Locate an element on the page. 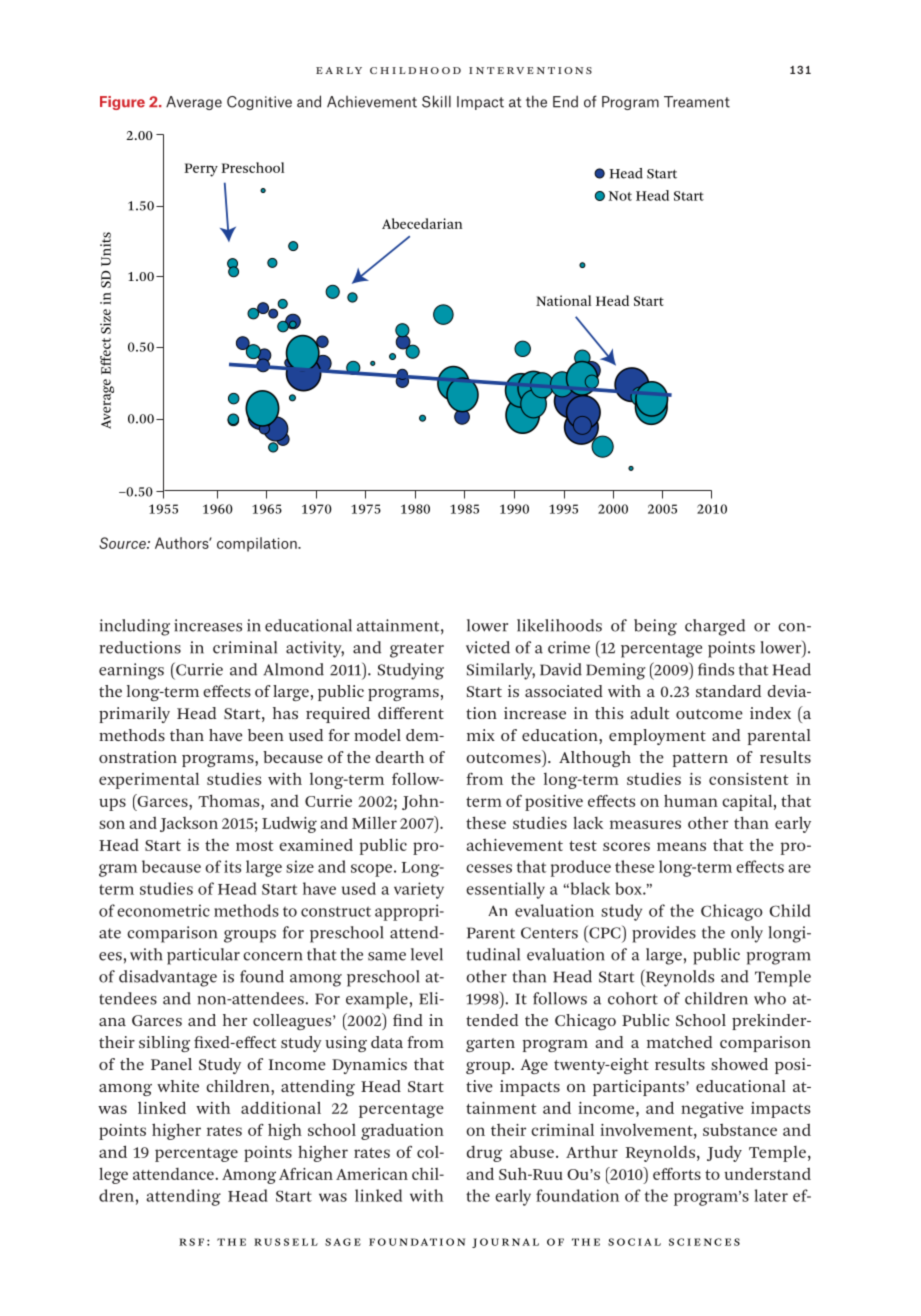 This image has height=1316, width=921. Not is located at coordinates (620, 196).
